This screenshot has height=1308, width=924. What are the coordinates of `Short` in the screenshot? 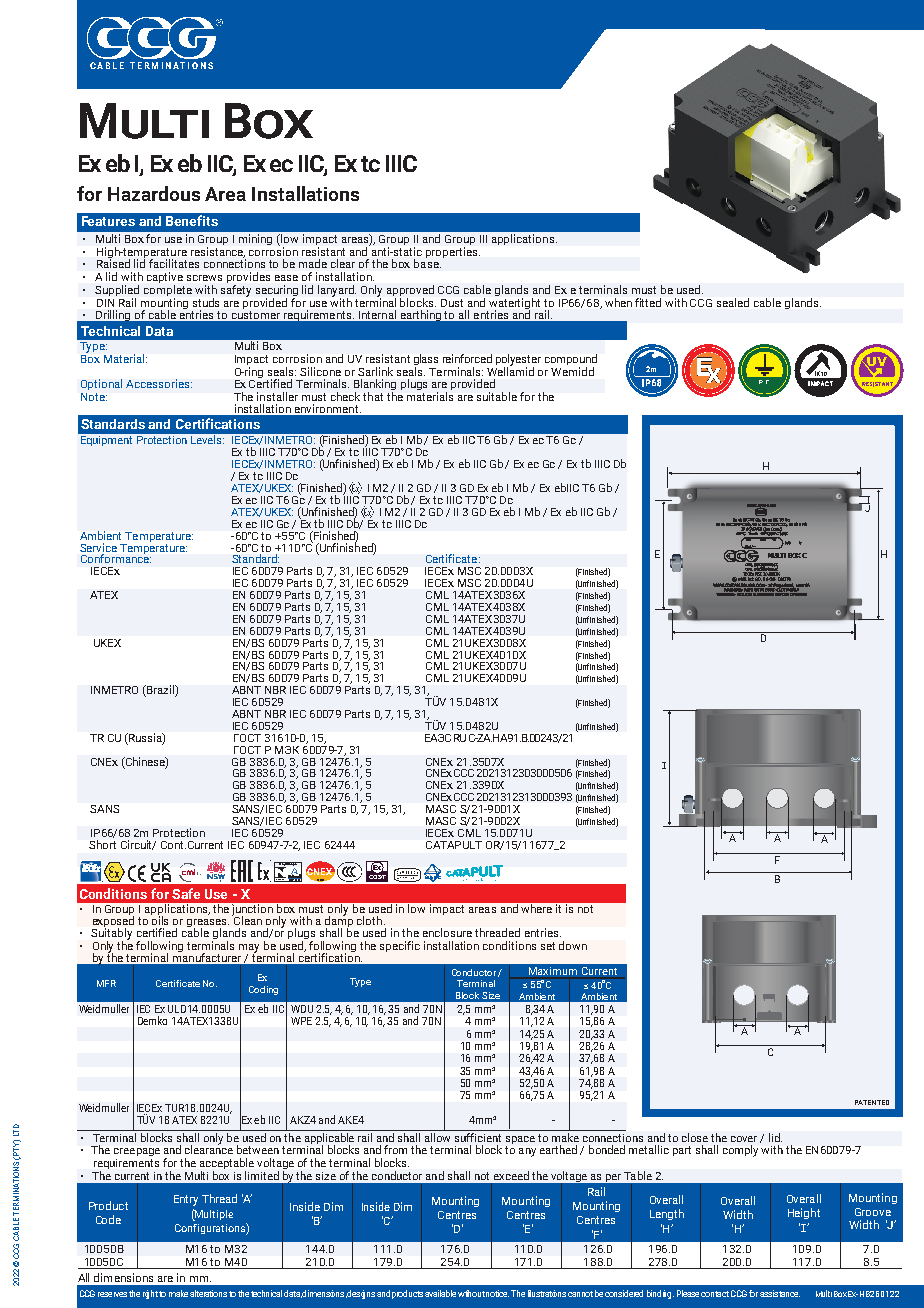 It's located at (102, 843).
